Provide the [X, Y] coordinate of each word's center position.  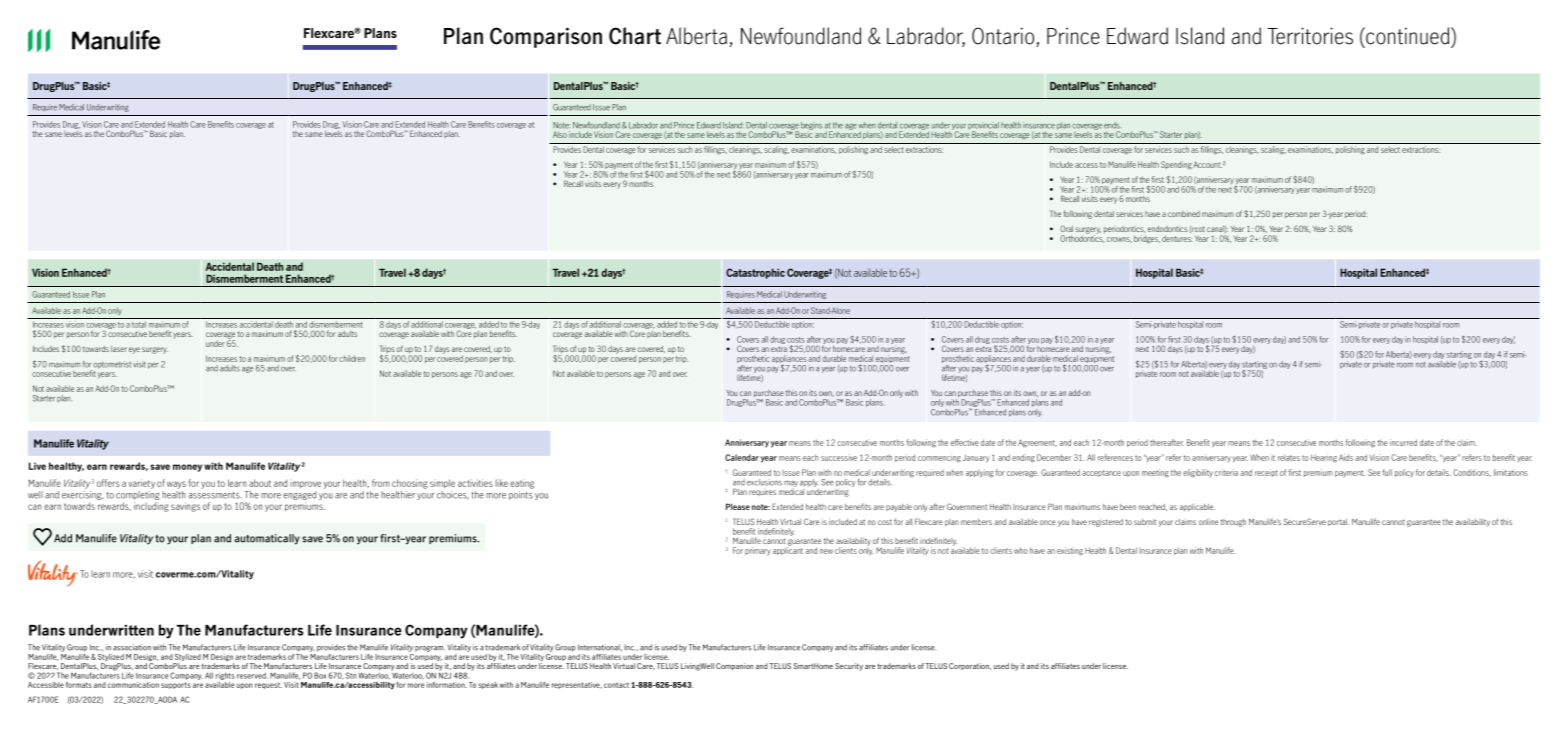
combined [1184, 214]
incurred [1403, 442]
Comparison [546, 37]
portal [1338, 522]
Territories [1310, 36]
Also [560, 134]
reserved [252, 675]
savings [185, 507]
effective [965, 442]
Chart [635, 36]
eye [134, 350]
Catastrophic [755, 273]
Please [738, 506]
